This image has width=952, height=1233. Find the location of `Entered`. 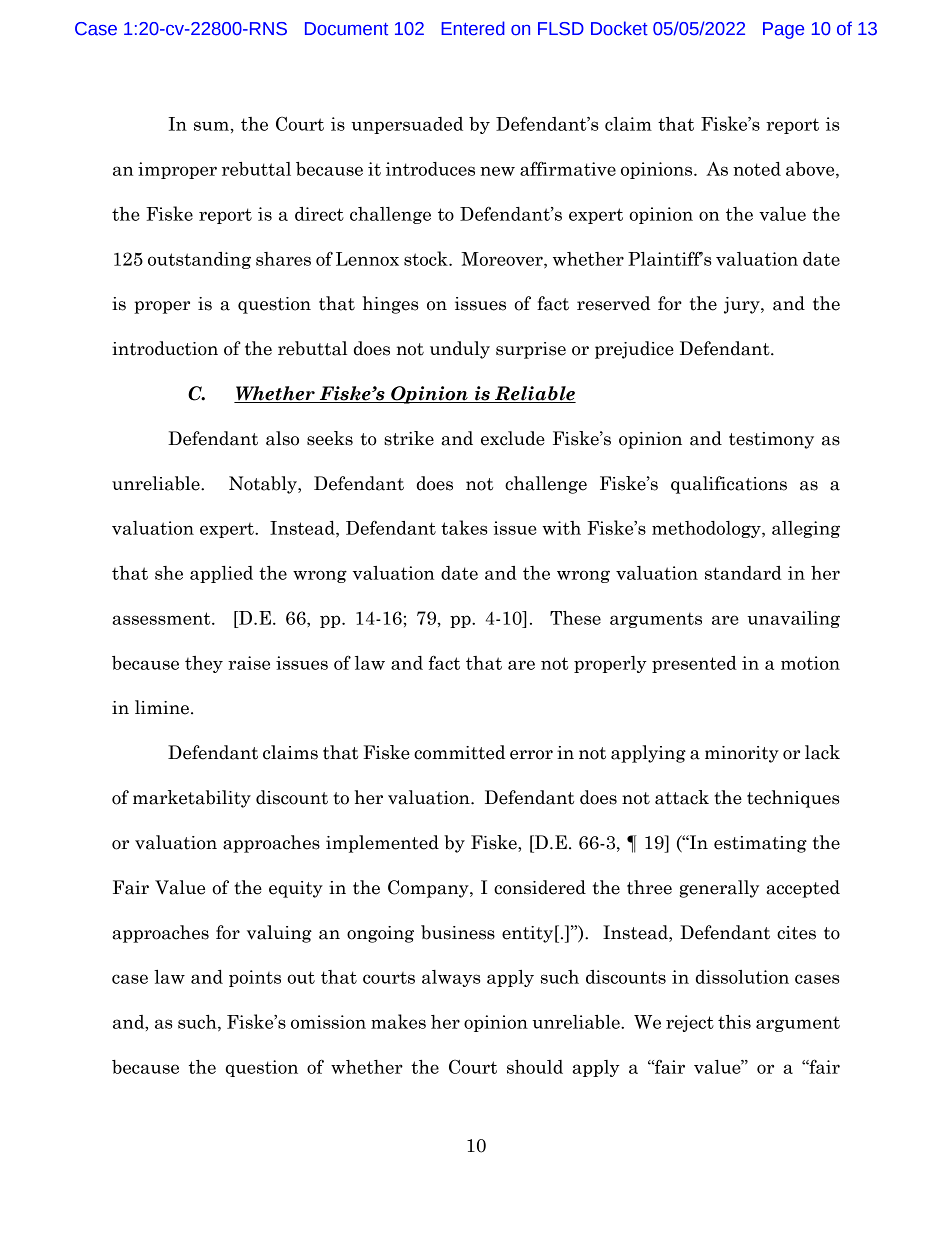

Entered is located at coordinates (473, 28).
